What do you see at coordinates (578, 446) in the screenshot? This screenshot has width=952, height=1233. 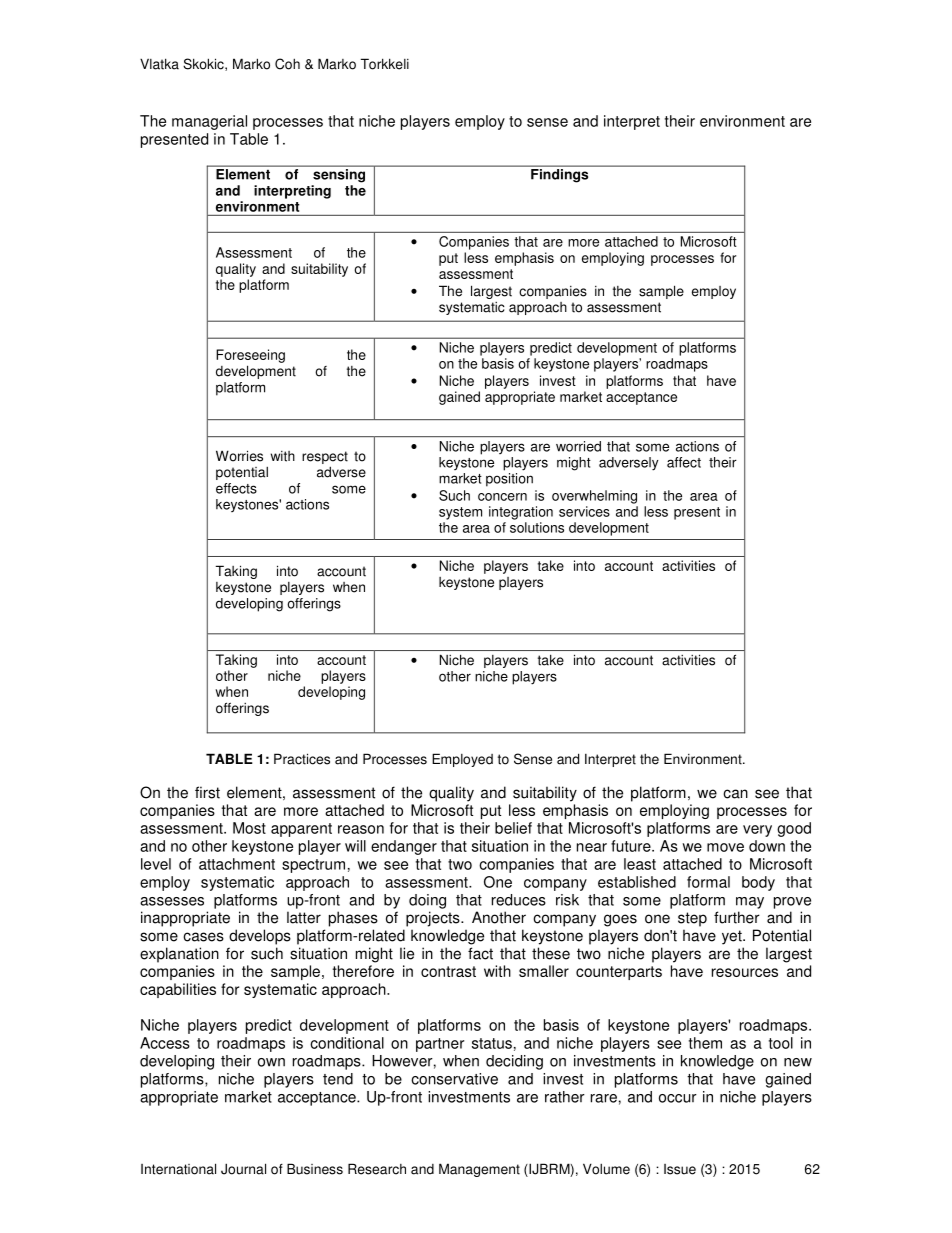 I see `worried` at bounding box center [578, 446].
